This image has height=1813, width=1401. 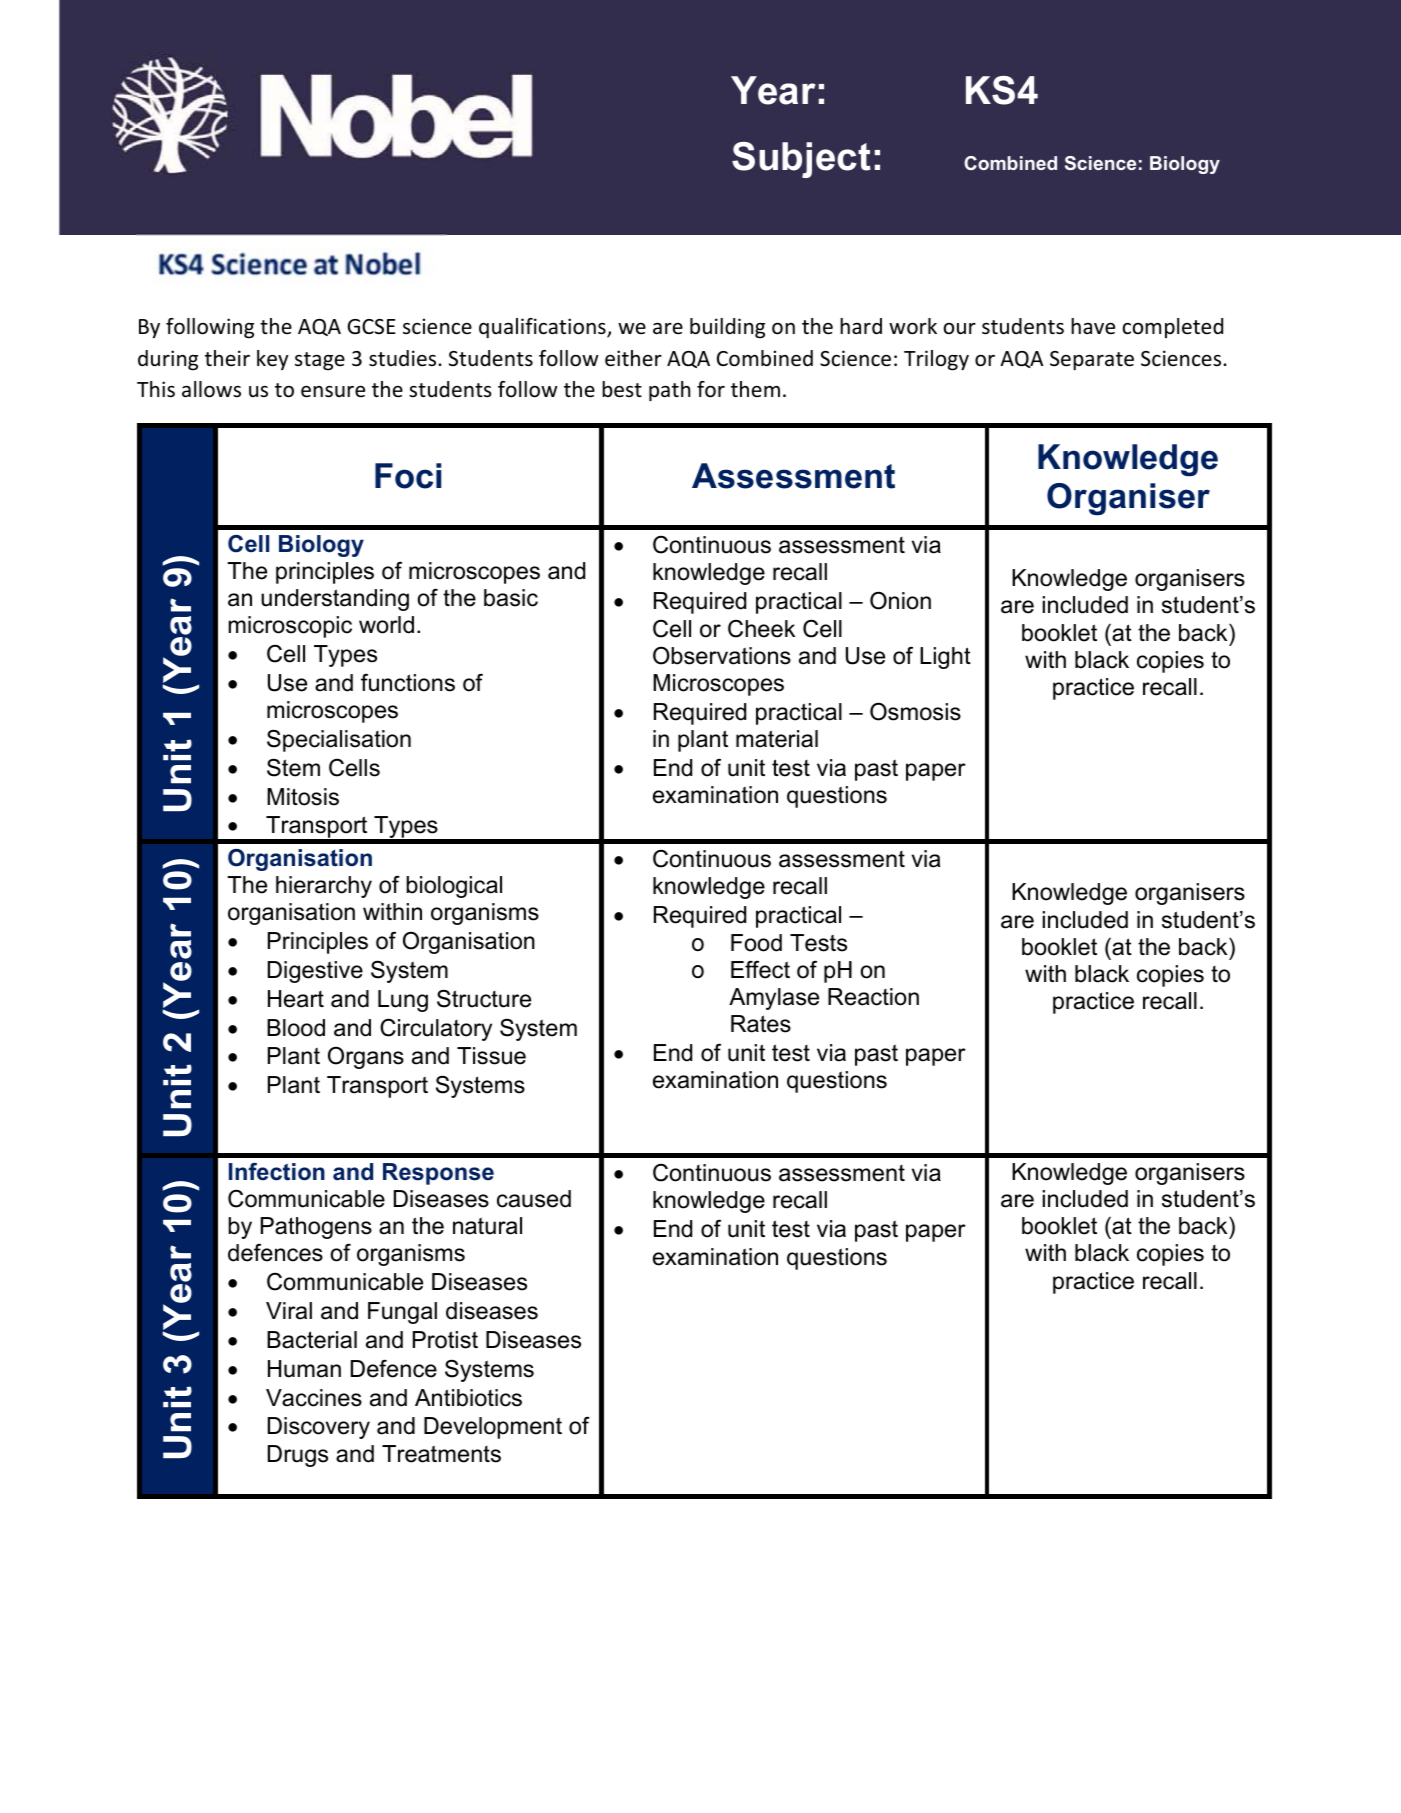 I want to click on Subject, so click(x=801, y=160).
